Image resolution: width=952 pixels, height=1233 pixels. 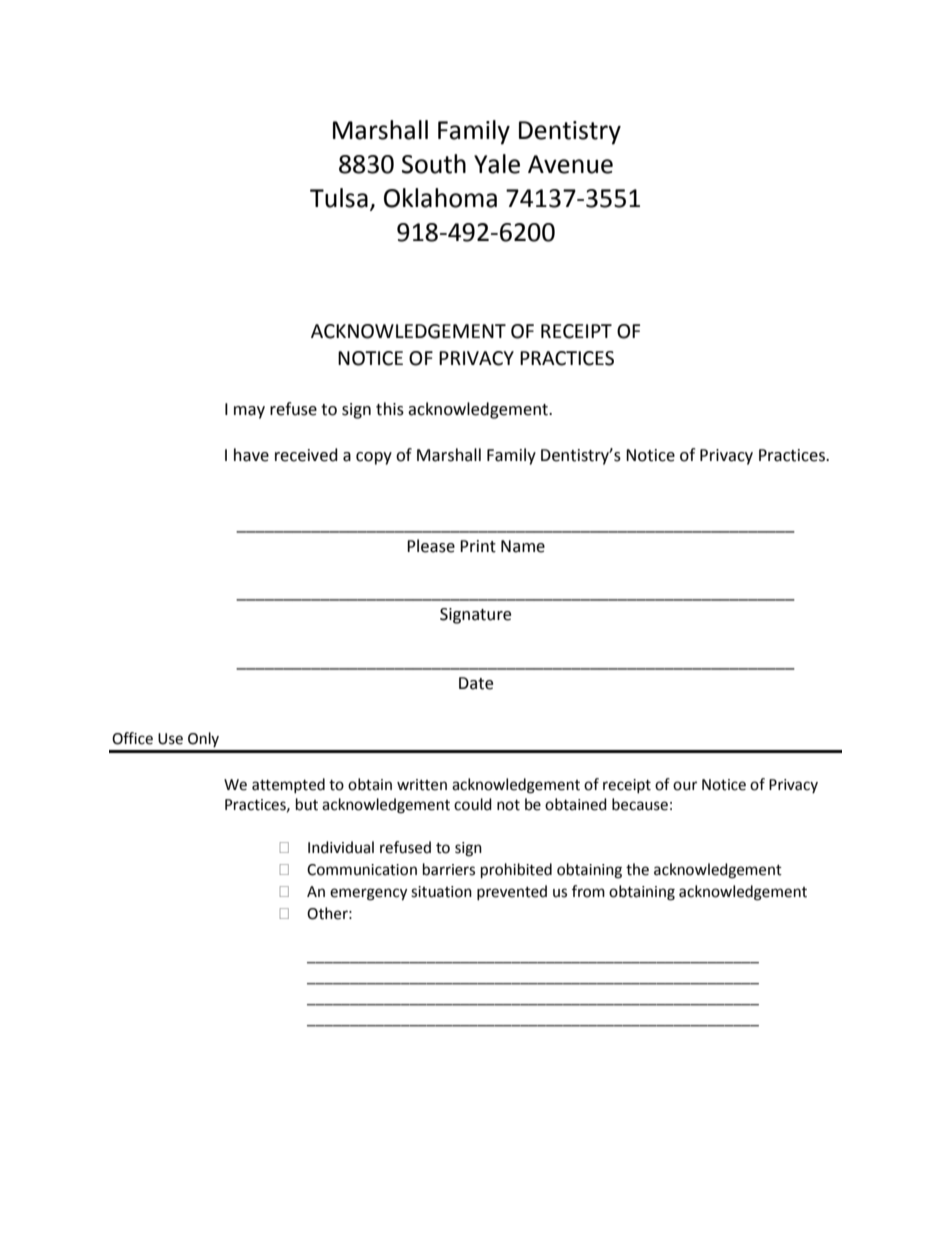 What do you see at coordinates (339, 198) in the document?
I see `Tulsa` at bounding box center [339, 198].
